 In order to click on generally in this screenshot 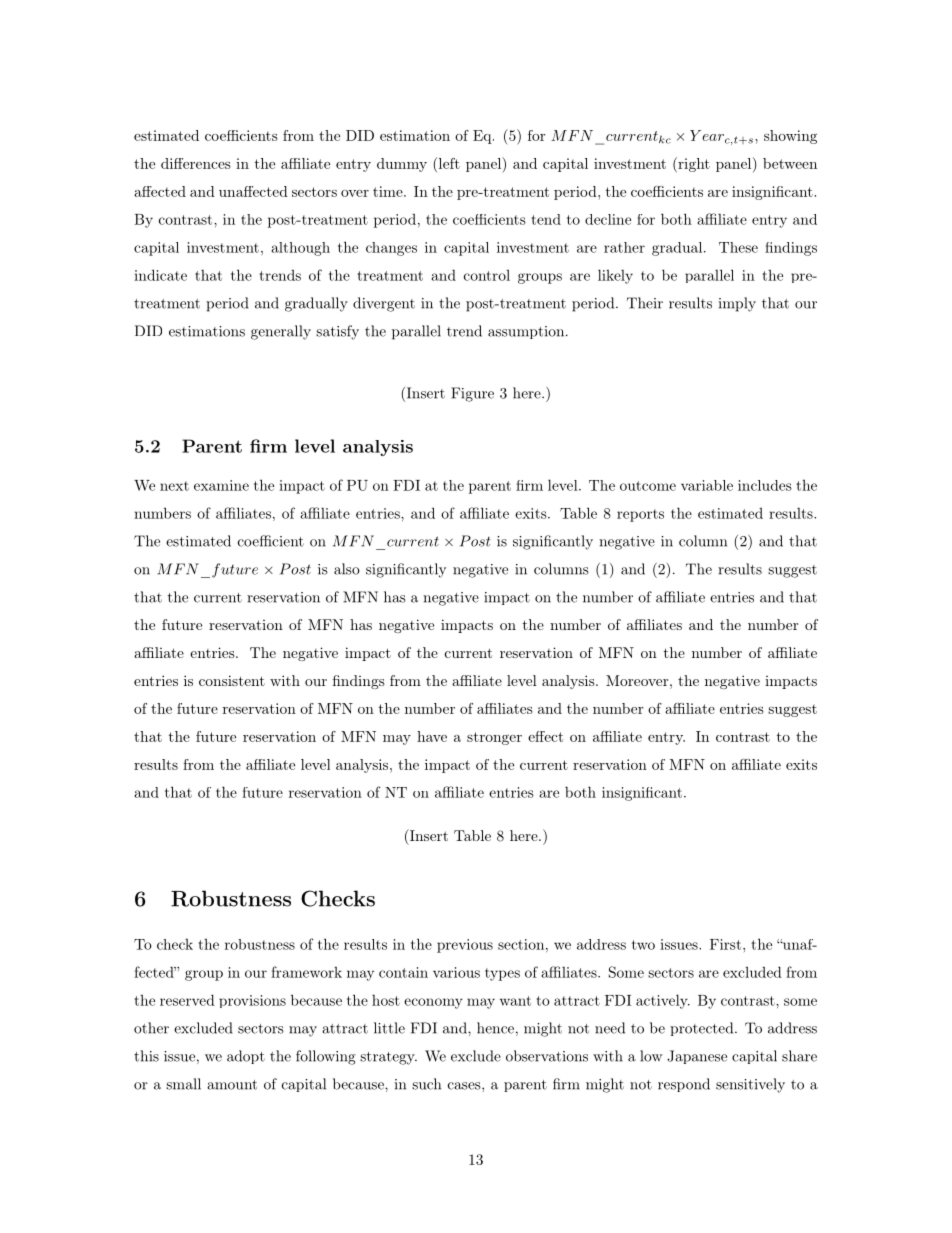, I will do `click(281, 332)`.
